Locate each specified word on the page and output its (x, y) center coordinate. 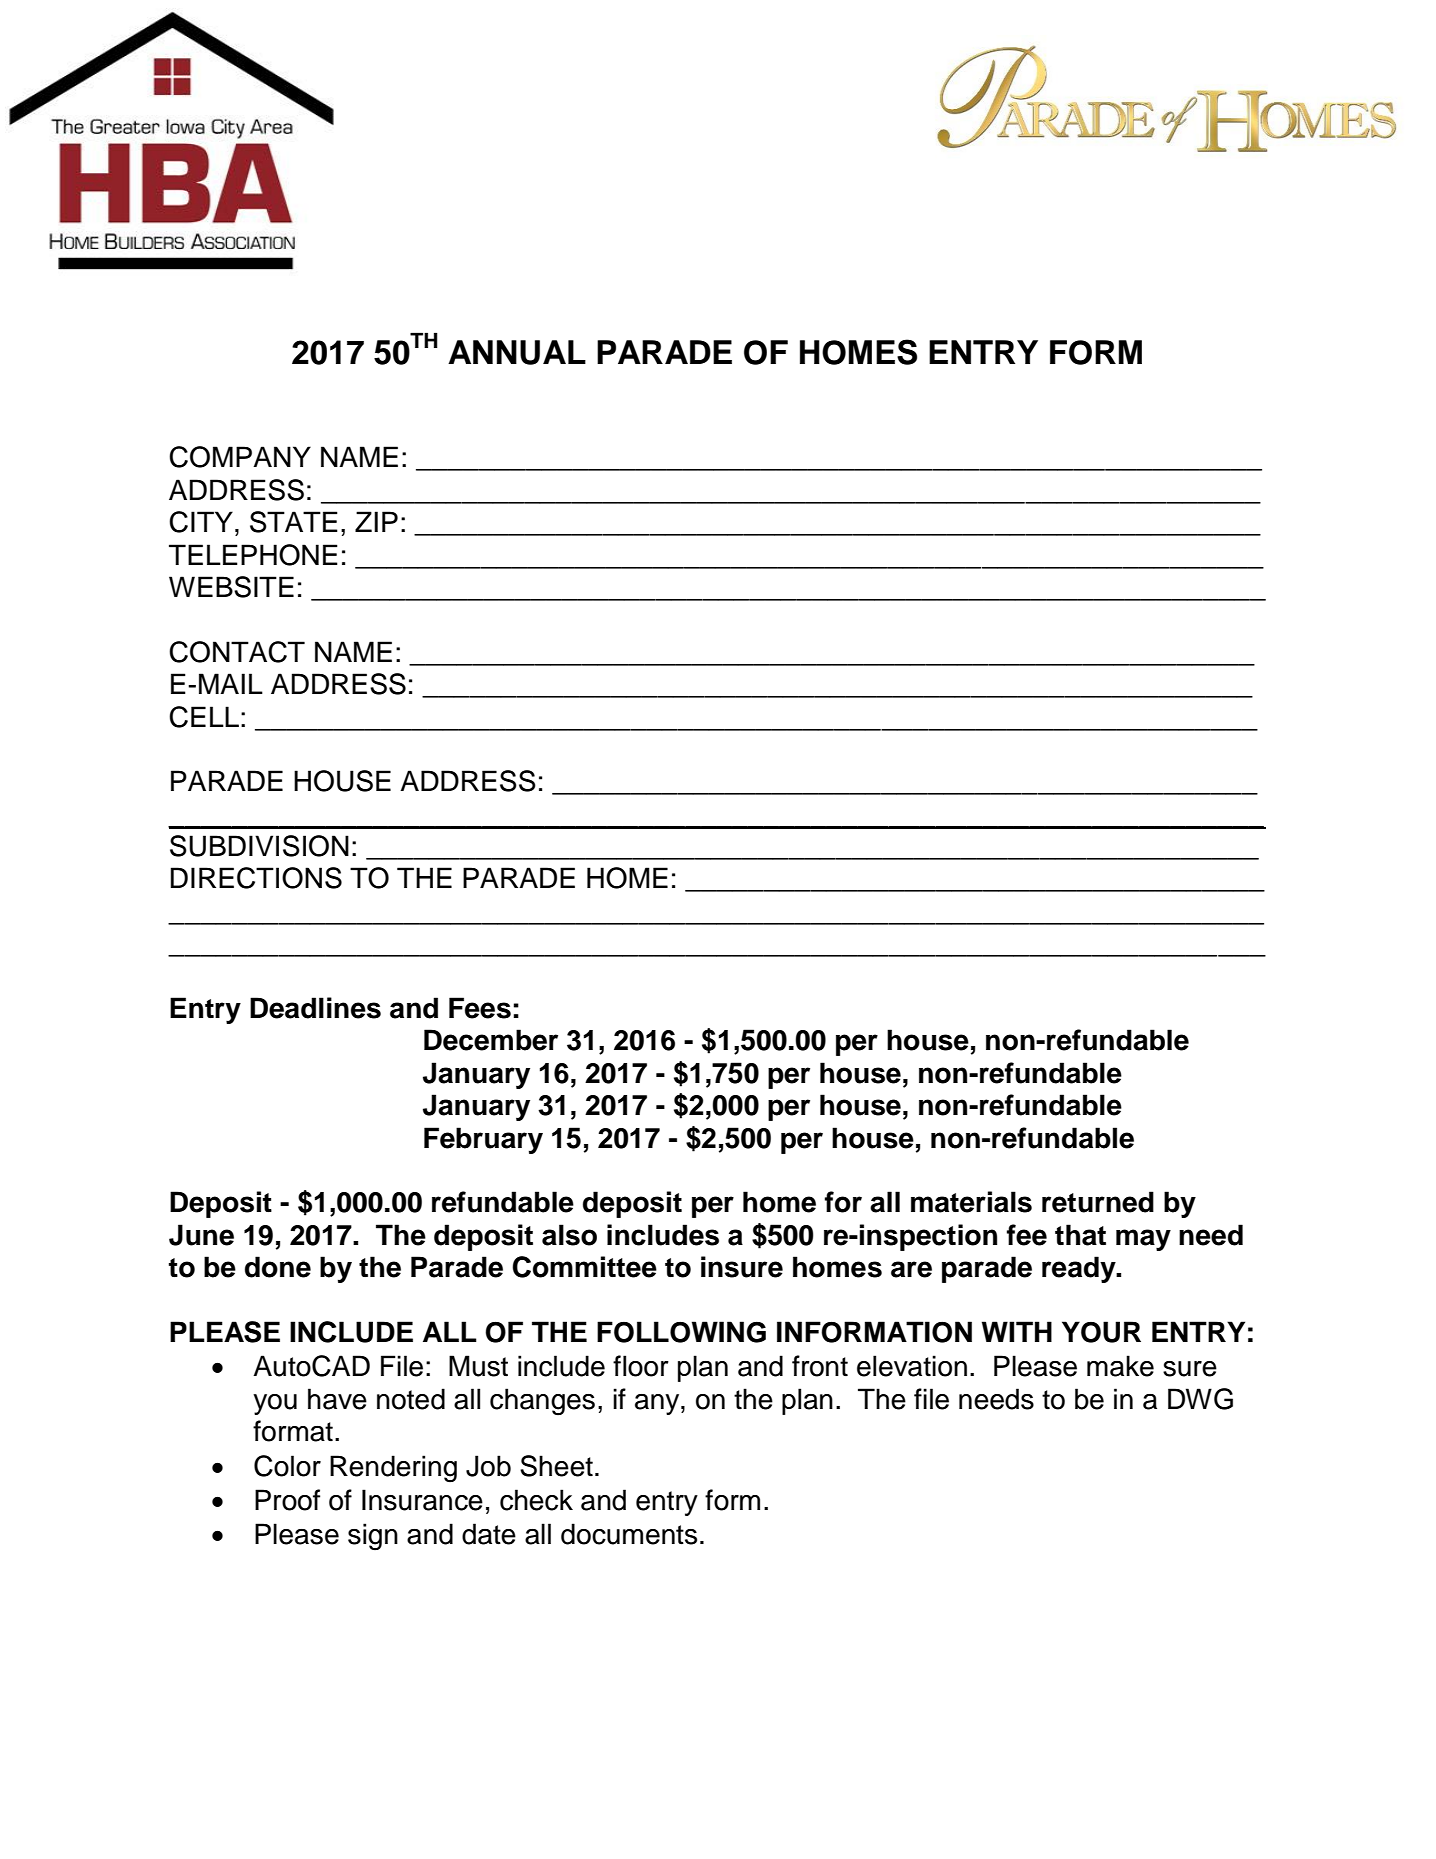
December (491, 1040)
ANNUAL (517, 352)
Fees (480, 1008)
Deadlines (315, 1008)
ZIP (376, 521)
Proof (287, 1500)
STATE (294, 522)
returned (1098, 1202)
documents (629, 1534)
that (1080, 1235)
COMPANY (240, 457)
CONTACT (237, 652)
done (278, 1267)
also (569, 1235)
